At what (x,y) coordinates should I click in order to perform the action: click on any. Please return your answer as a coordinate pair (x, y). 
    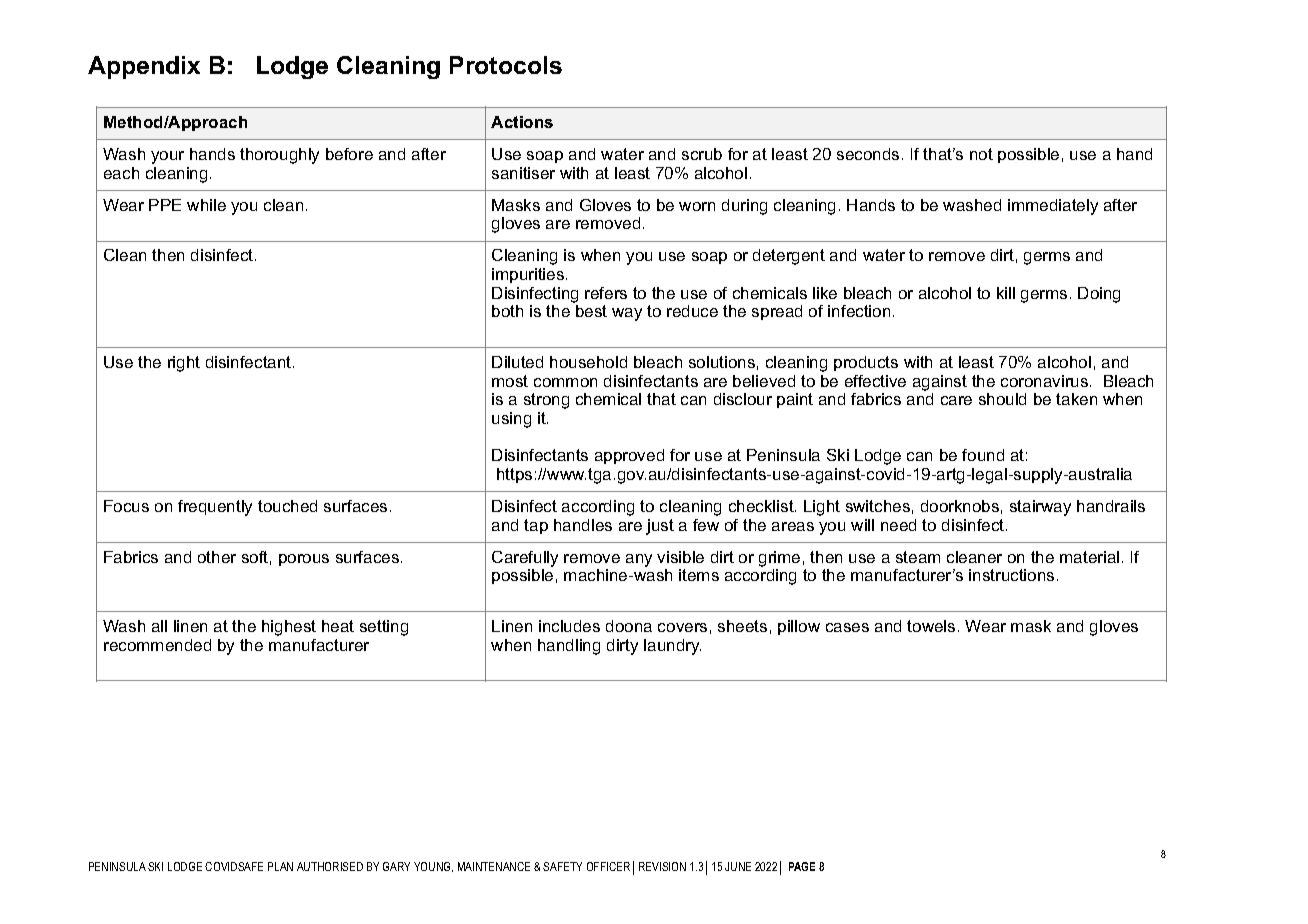
    Looking at the image, I should click on (639, 560).
